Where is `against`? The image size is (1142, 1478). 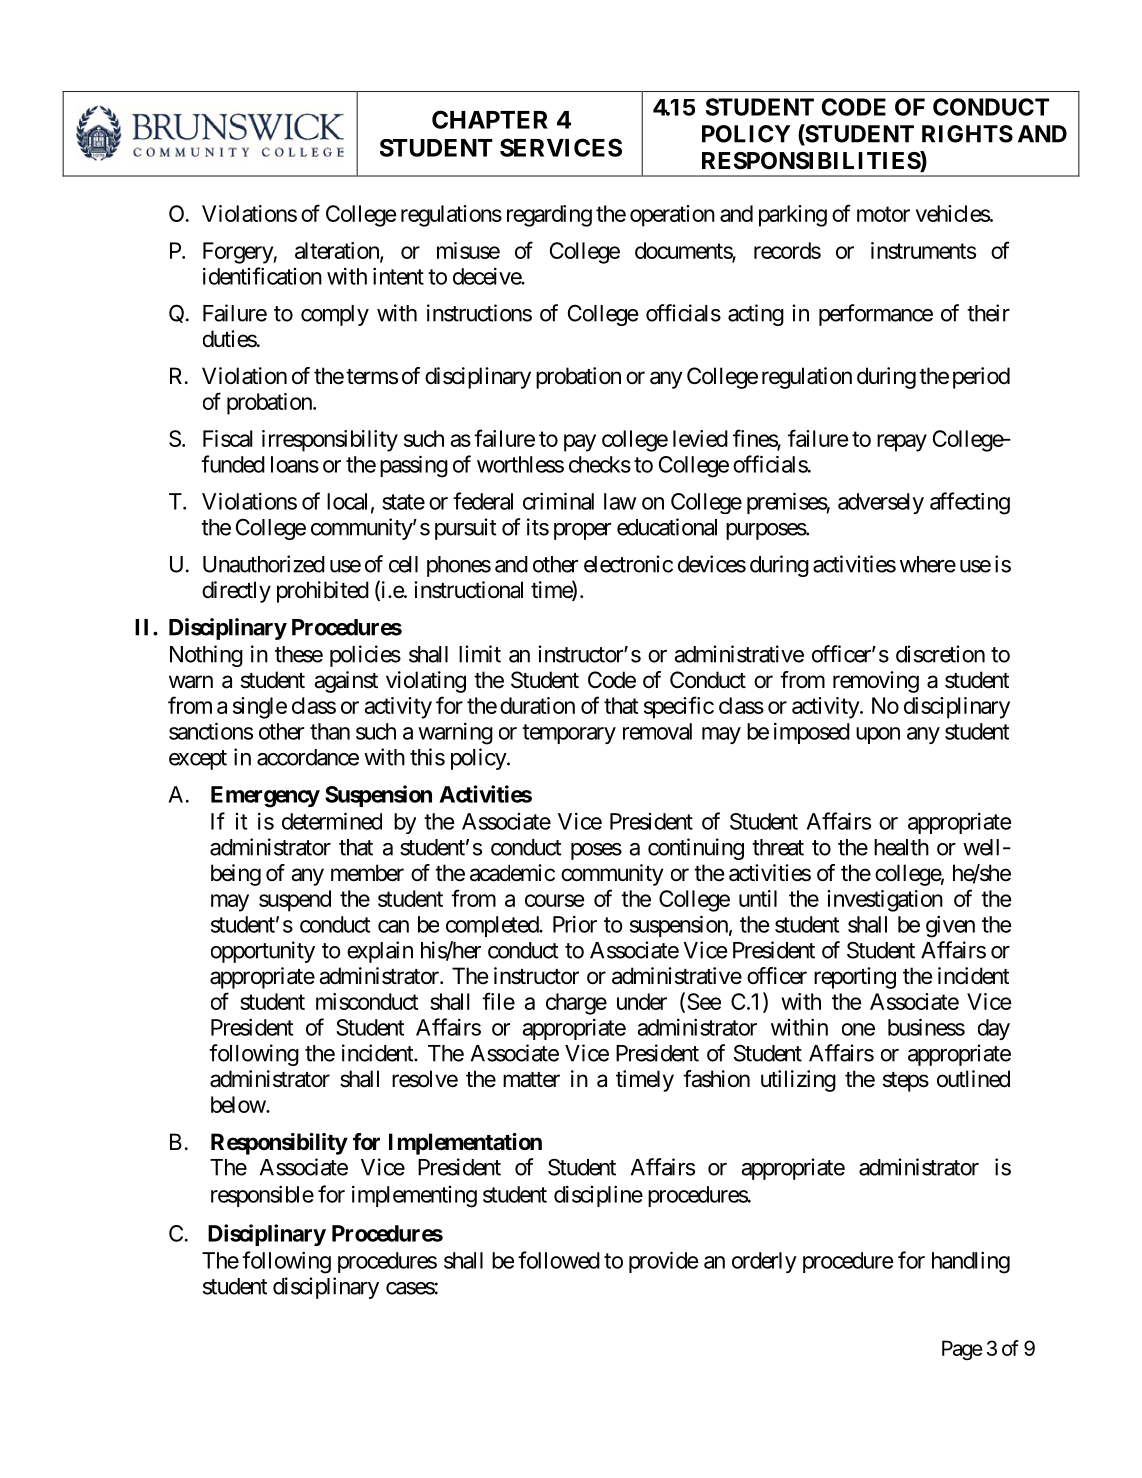 against is located at coordinates (346, 682).
